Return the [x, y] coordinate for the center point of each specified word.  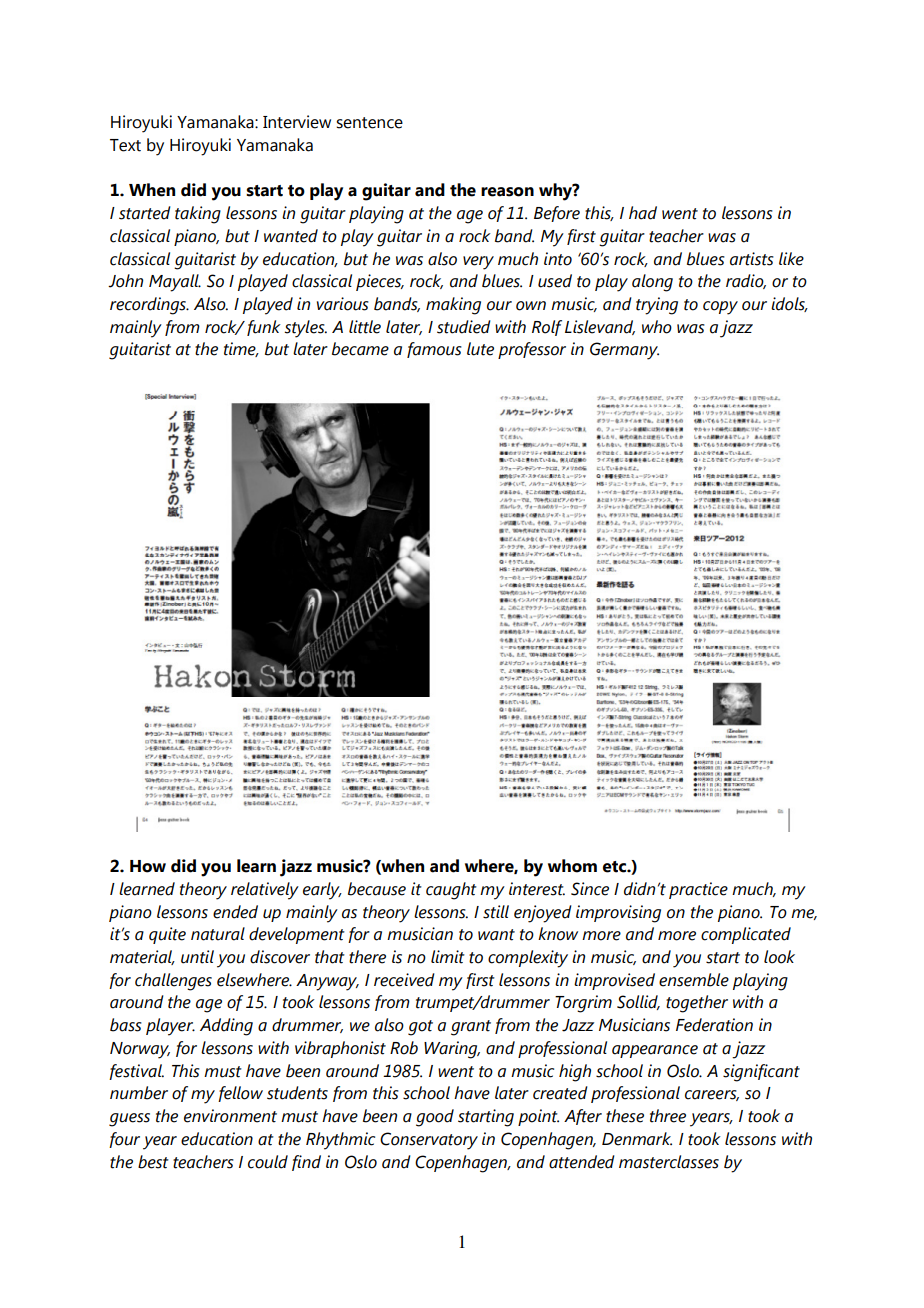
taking [198, 215]
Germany [624, 351]
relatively [265, 891]
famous [434, 350]
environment [230, 1116]
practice [698, 890]
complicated [746, 935]
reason [507, 192]
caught [451, 891]
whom [572, 866]
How [148, 866]
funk [264, 328]
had [643, 213]
